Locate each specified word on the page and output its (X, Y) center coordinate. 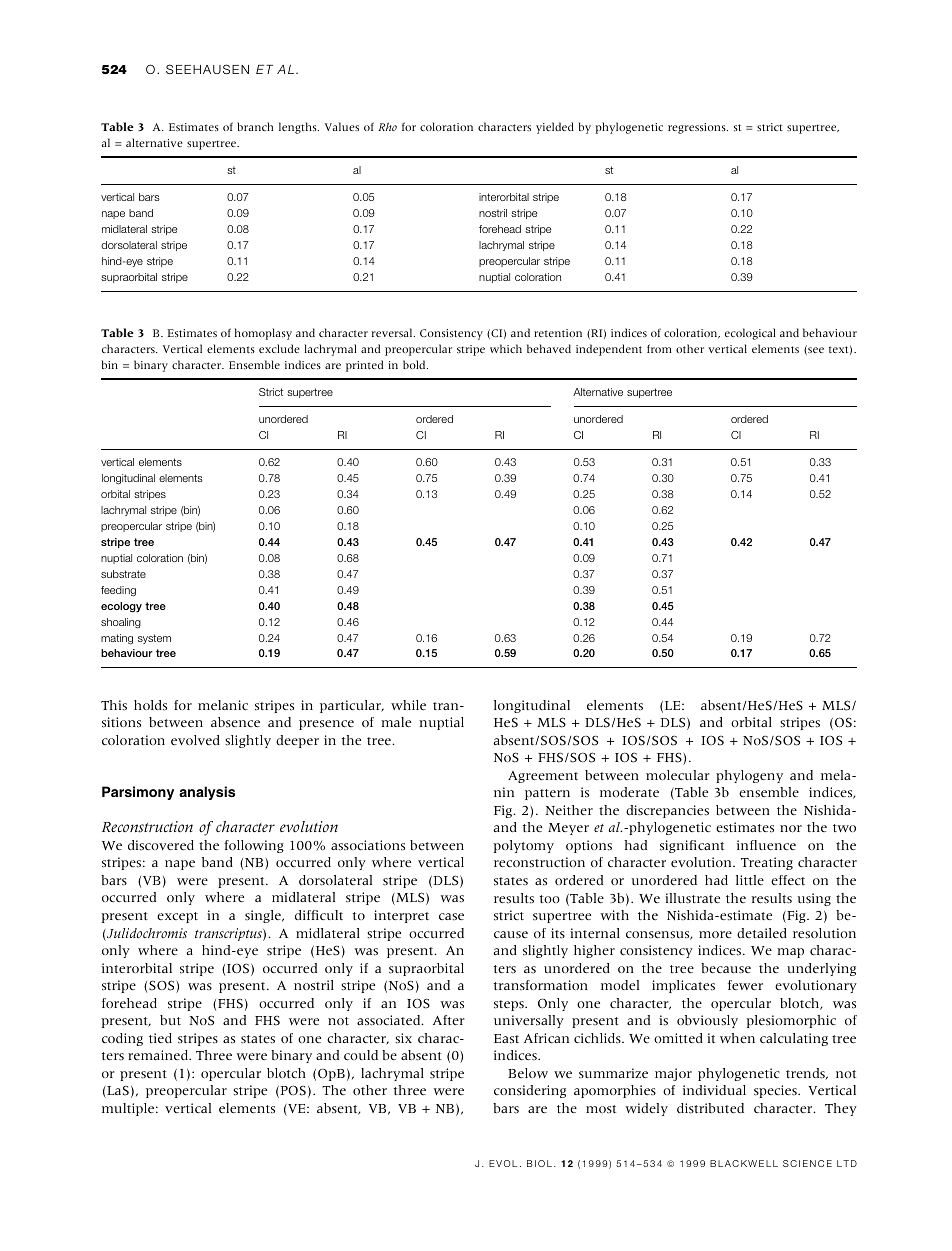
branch (255, 126)
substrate (123, 574)
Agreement (543, 777)
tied (160, 1038)
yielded (555, 128)
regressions (698, 128)
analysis (207, 793)
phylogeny (749, 776)
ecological (750, 334)
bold (415, 364)
